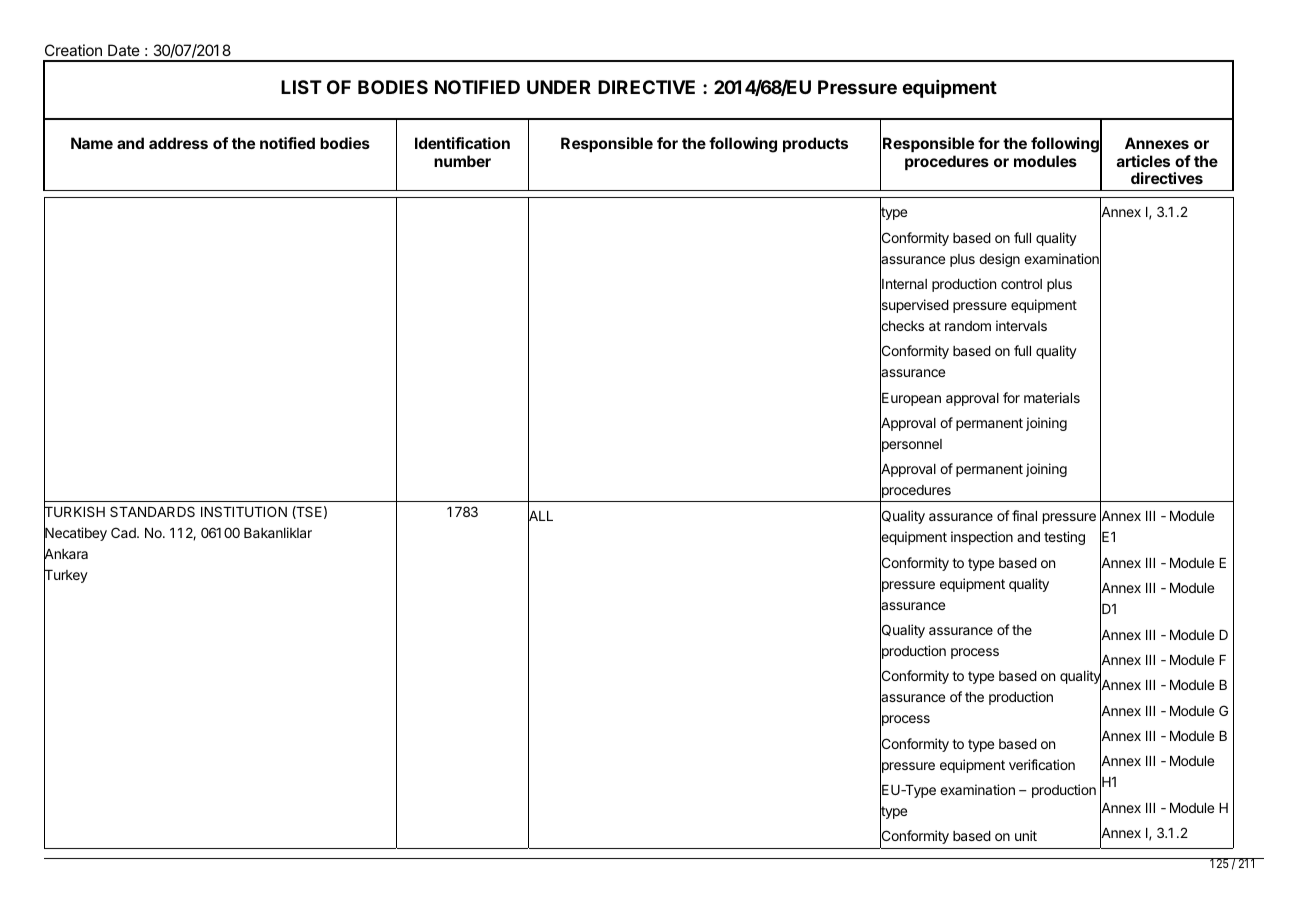 The image size is (1308, 924). What do you see at coordinates (66, 554) in the screenshot?
I see `Ankara` at bounding box center [66, 554].
